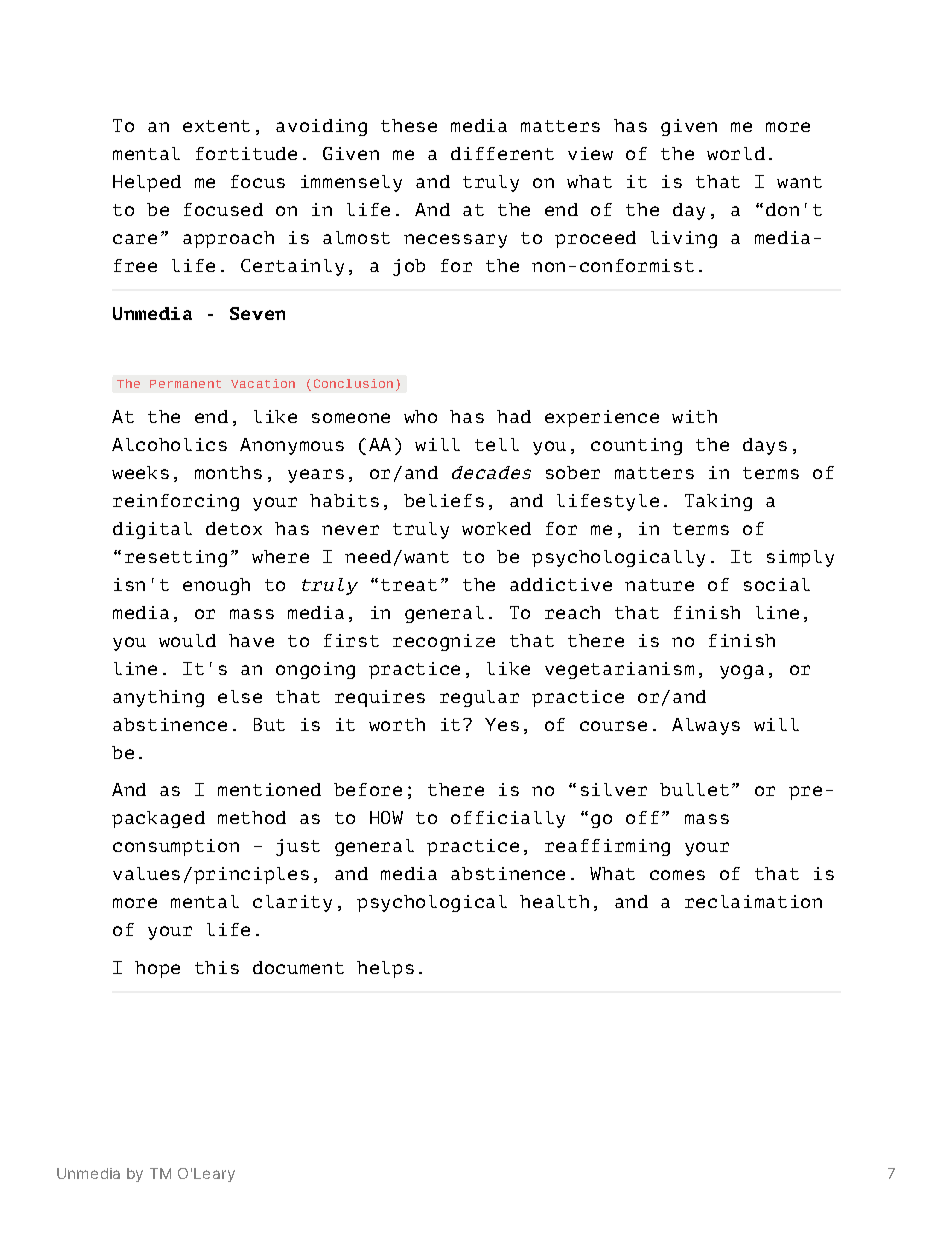  What do you see at coordinates (736, 153) in the image?
I see `world` at bounding box center [736, 153].
